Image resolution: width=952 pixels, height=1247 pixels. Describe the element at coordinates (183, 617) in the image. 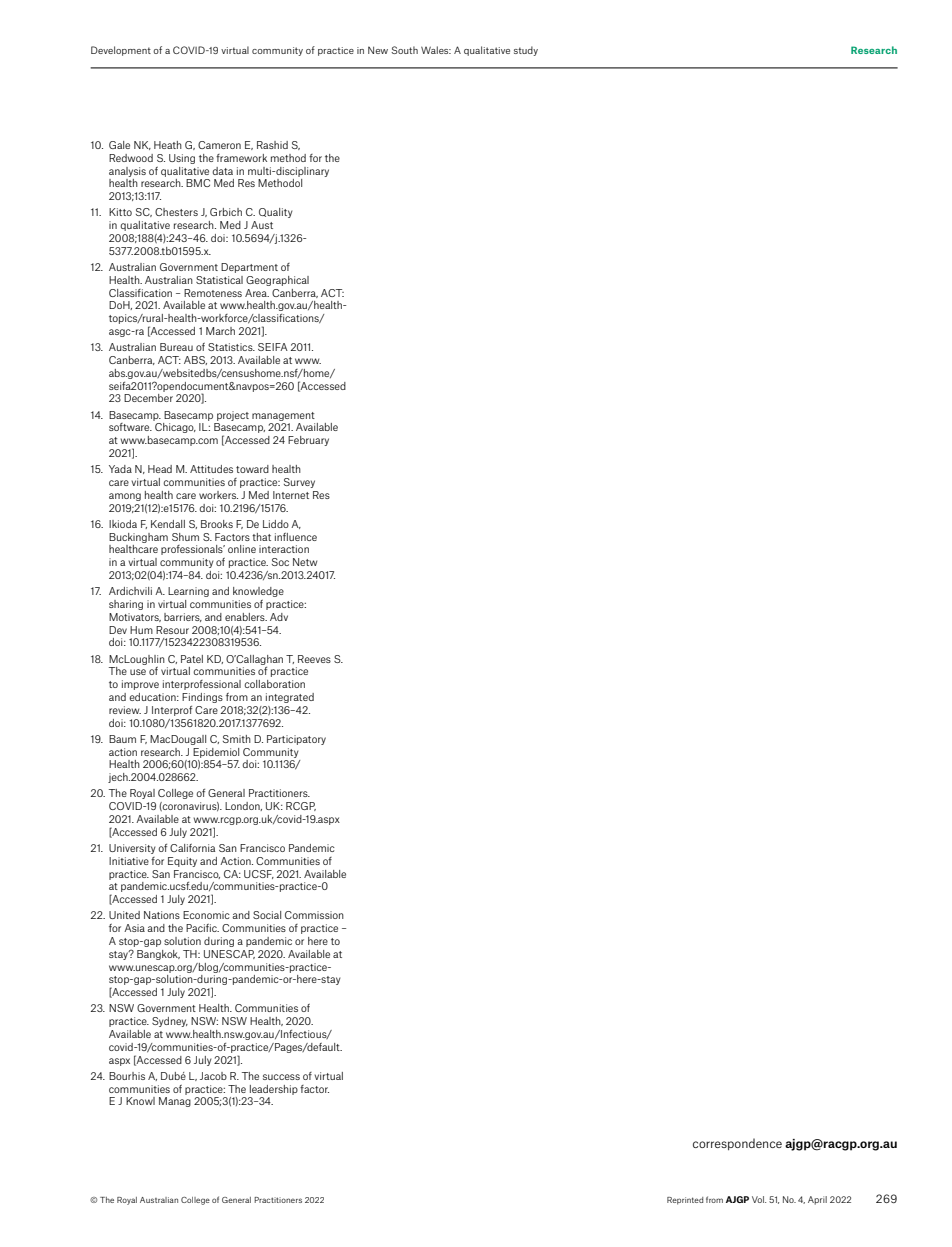

I see `barriers` at that location.
